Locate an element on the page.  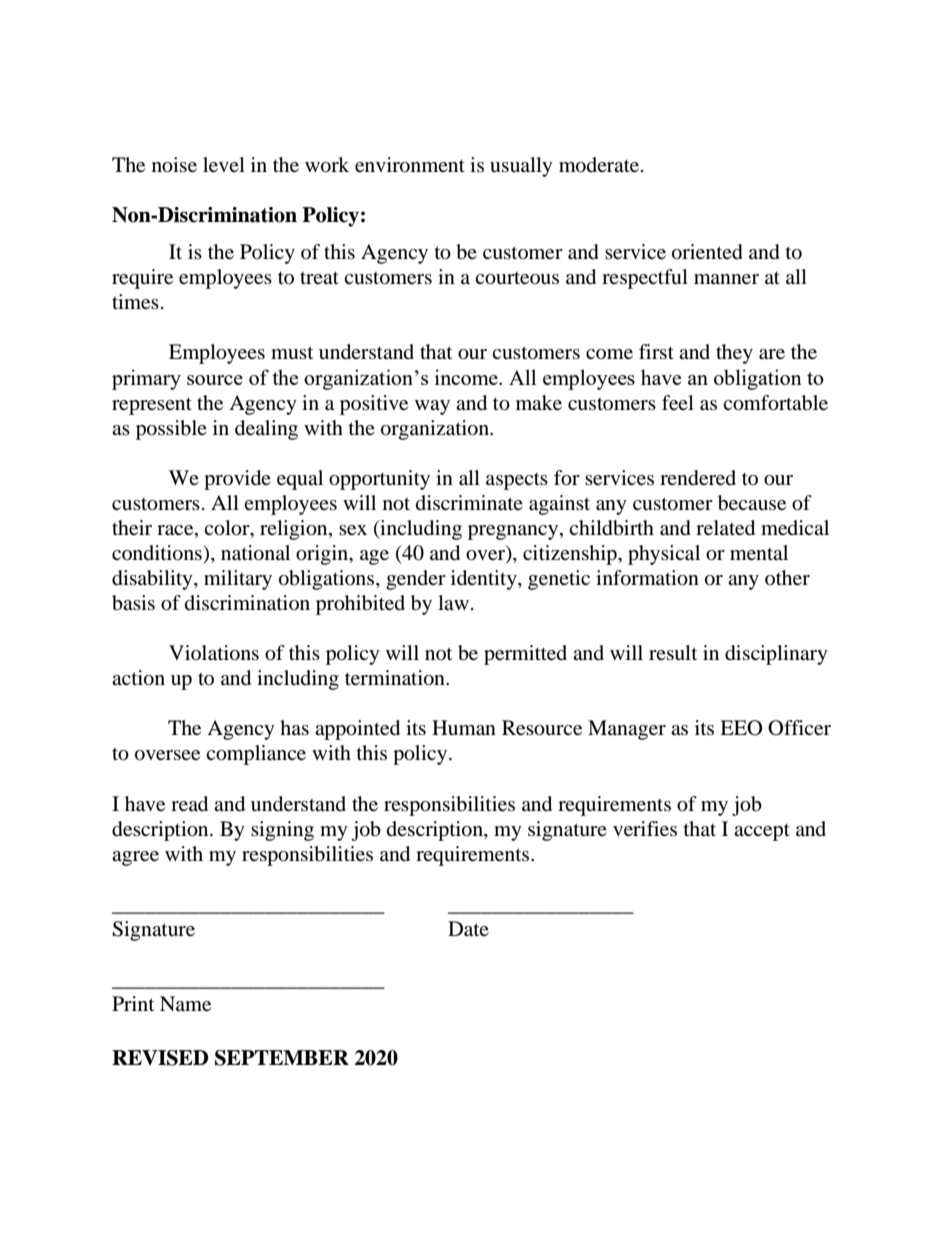
result is located at coordinates (673, 653).
